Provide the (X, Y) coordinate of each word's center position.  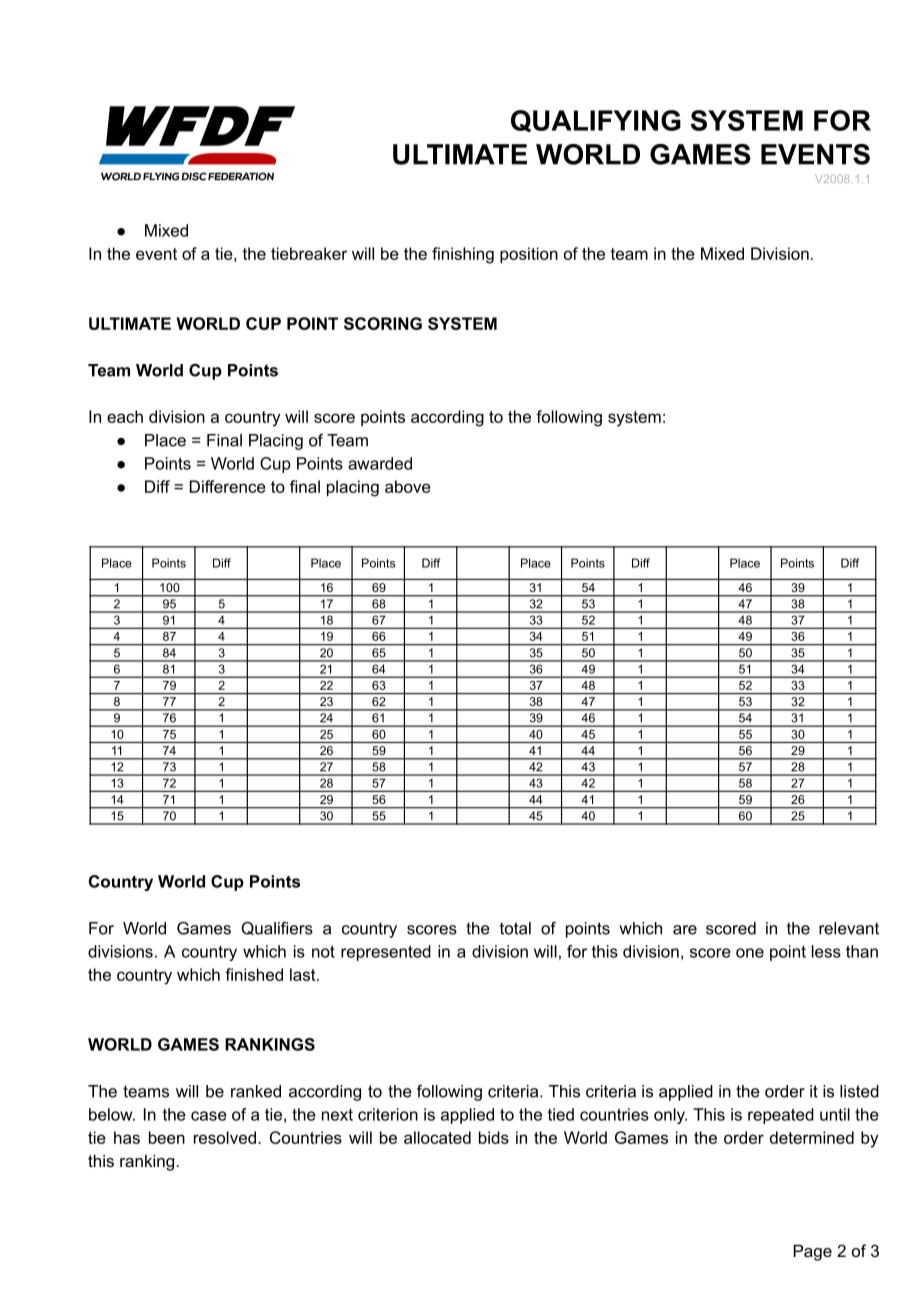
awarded (380, 463)
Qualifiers (277, 928)
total (515, 928)
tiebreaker (309, 253)
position (529, 255)
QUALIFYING (596, 121)
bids (494, 1137)
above (408, 486)
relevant (849, 928)
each (125, 416)
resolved (225, 1137)
